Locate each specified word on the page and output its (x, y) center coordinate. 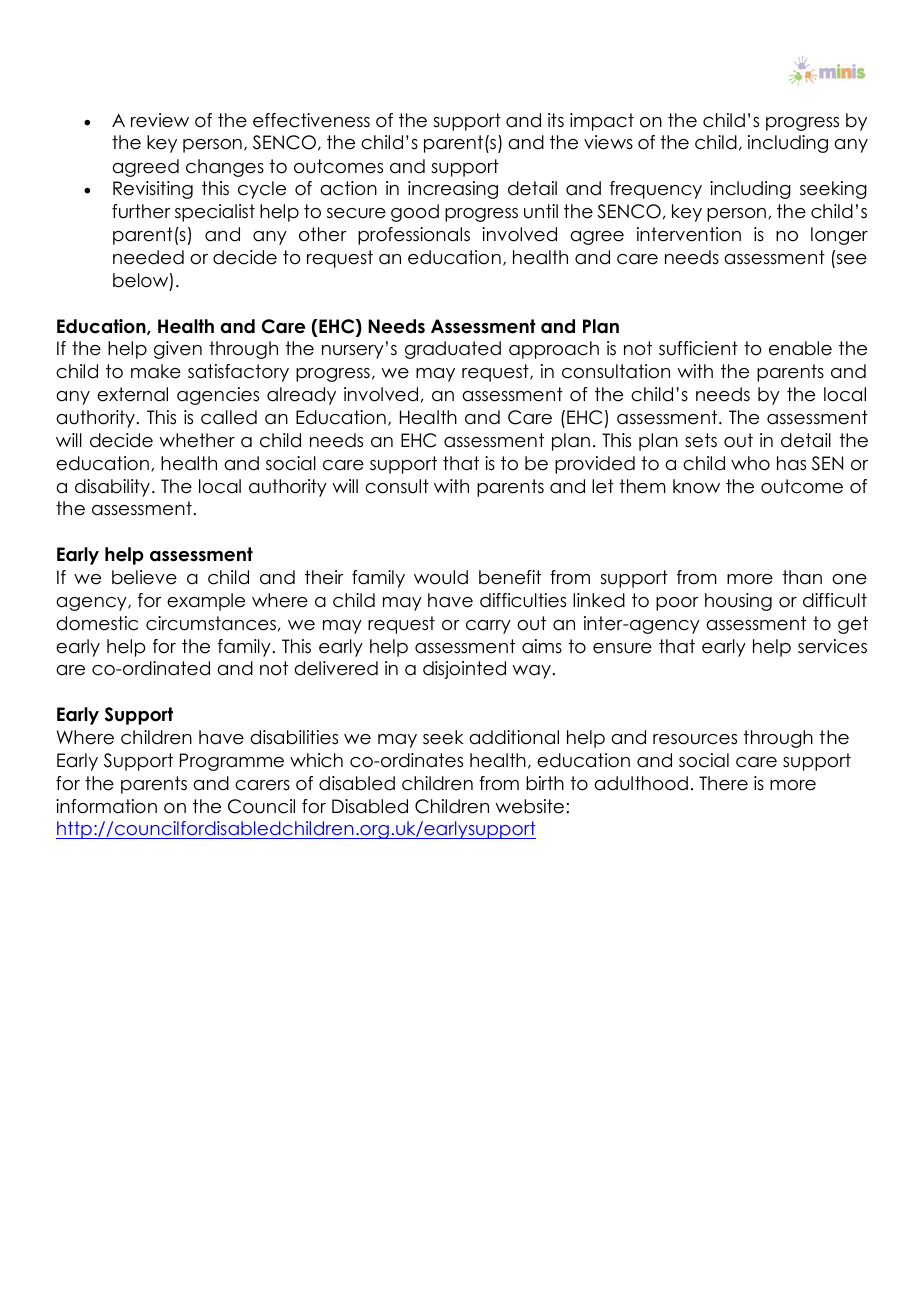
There (723, 783)
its (556, 120)
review (160, 120)
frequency (656, 190)
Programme (232, 762)
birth (545, 783)
